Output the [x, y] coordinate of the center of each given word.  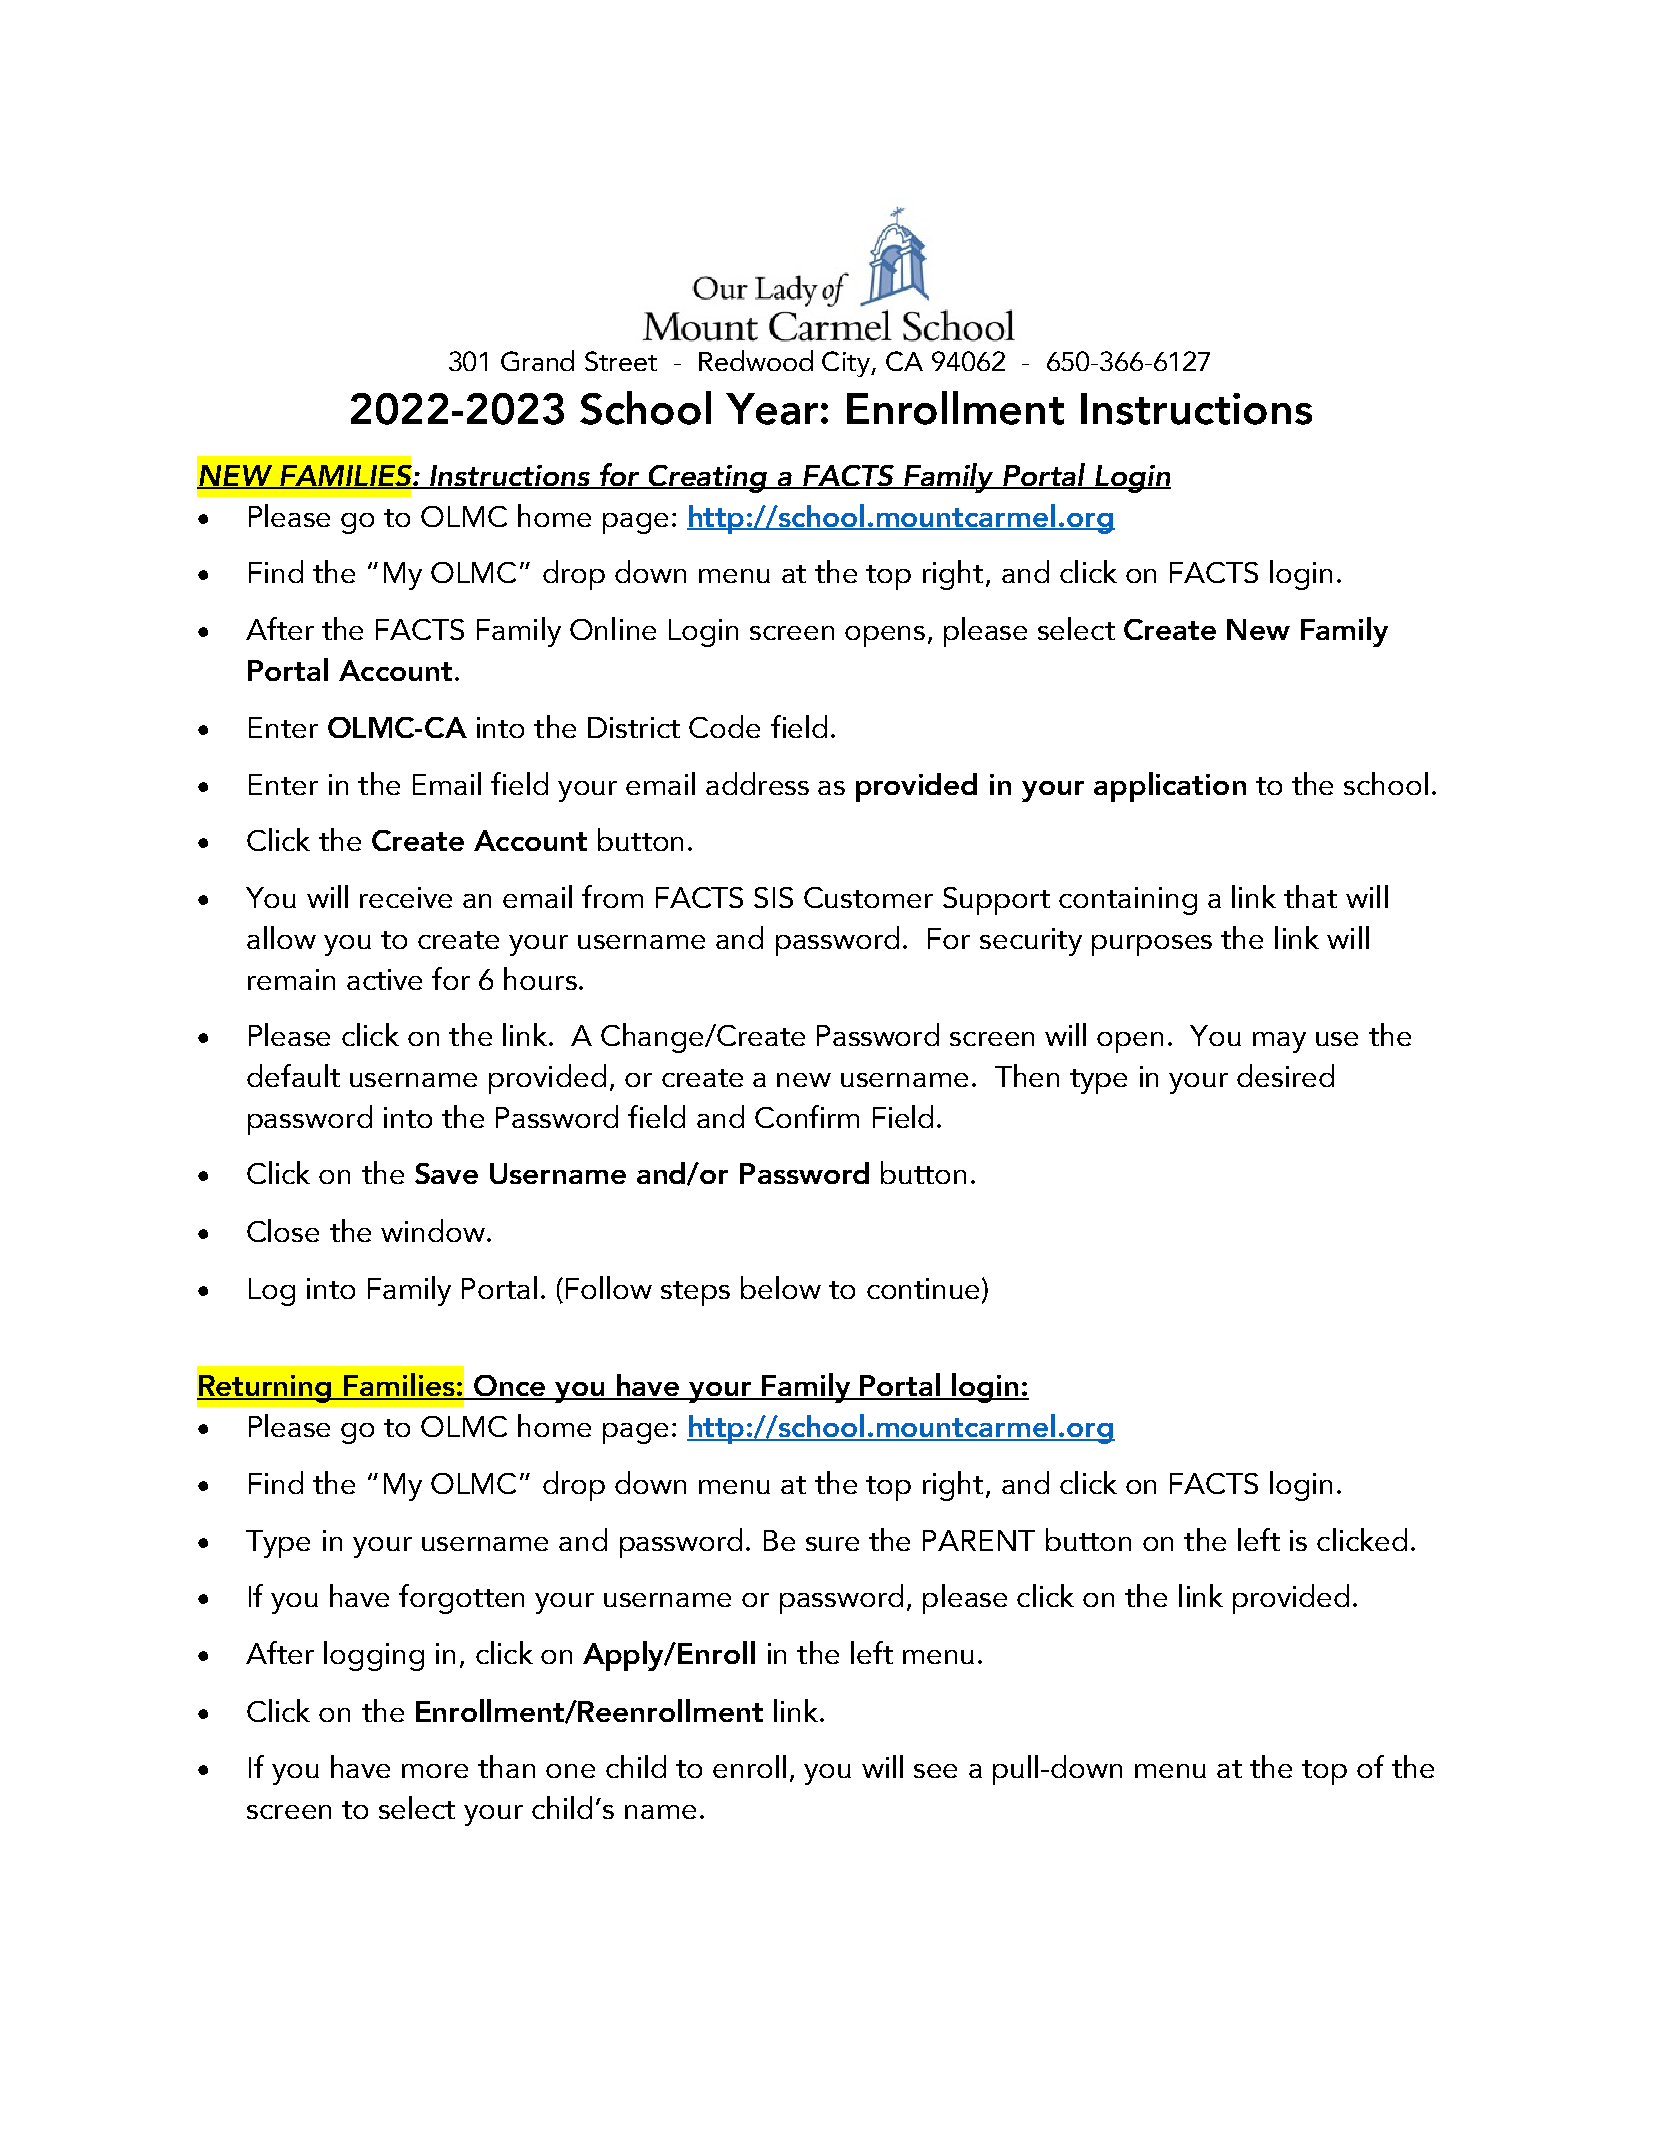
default [293, 1075]
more [435, 1771]
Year [772, 409]
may [1279, 1042]
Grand [537, 360]
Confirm [807, 1116]
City [847, 364]
